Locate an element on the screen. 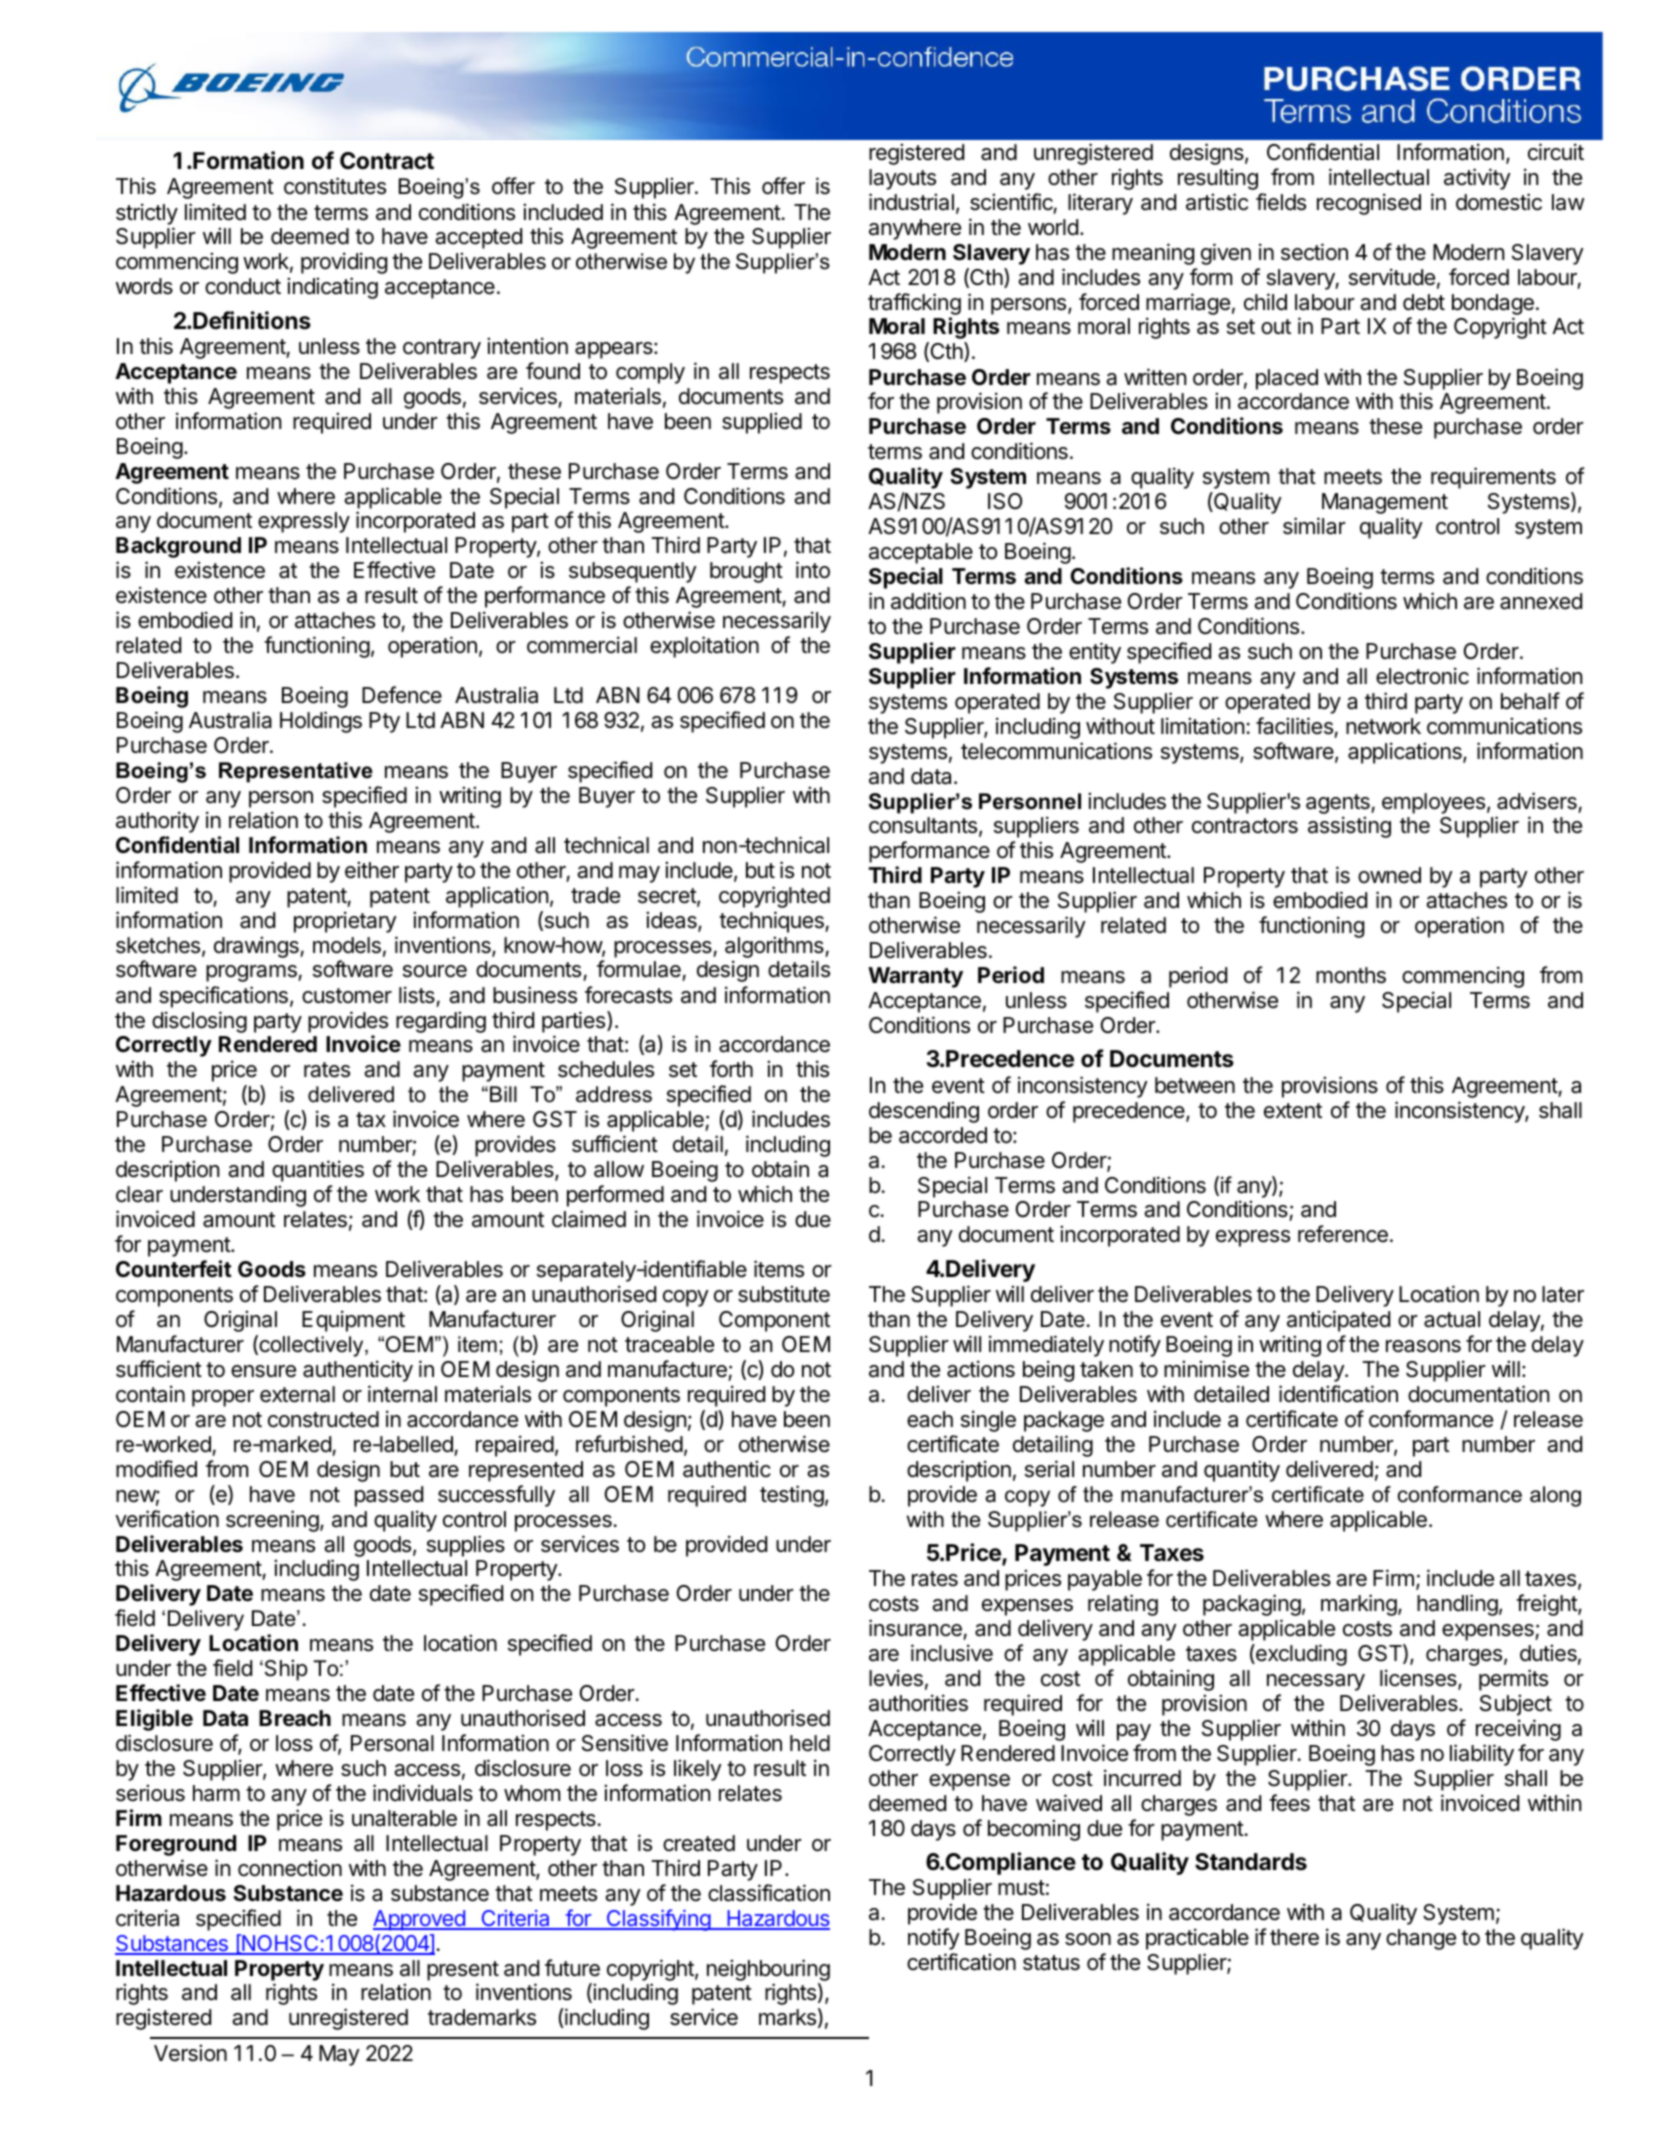 The width and height of the screenshot is (1660, 2148). electronic is located at coordinates (1422, 676).
